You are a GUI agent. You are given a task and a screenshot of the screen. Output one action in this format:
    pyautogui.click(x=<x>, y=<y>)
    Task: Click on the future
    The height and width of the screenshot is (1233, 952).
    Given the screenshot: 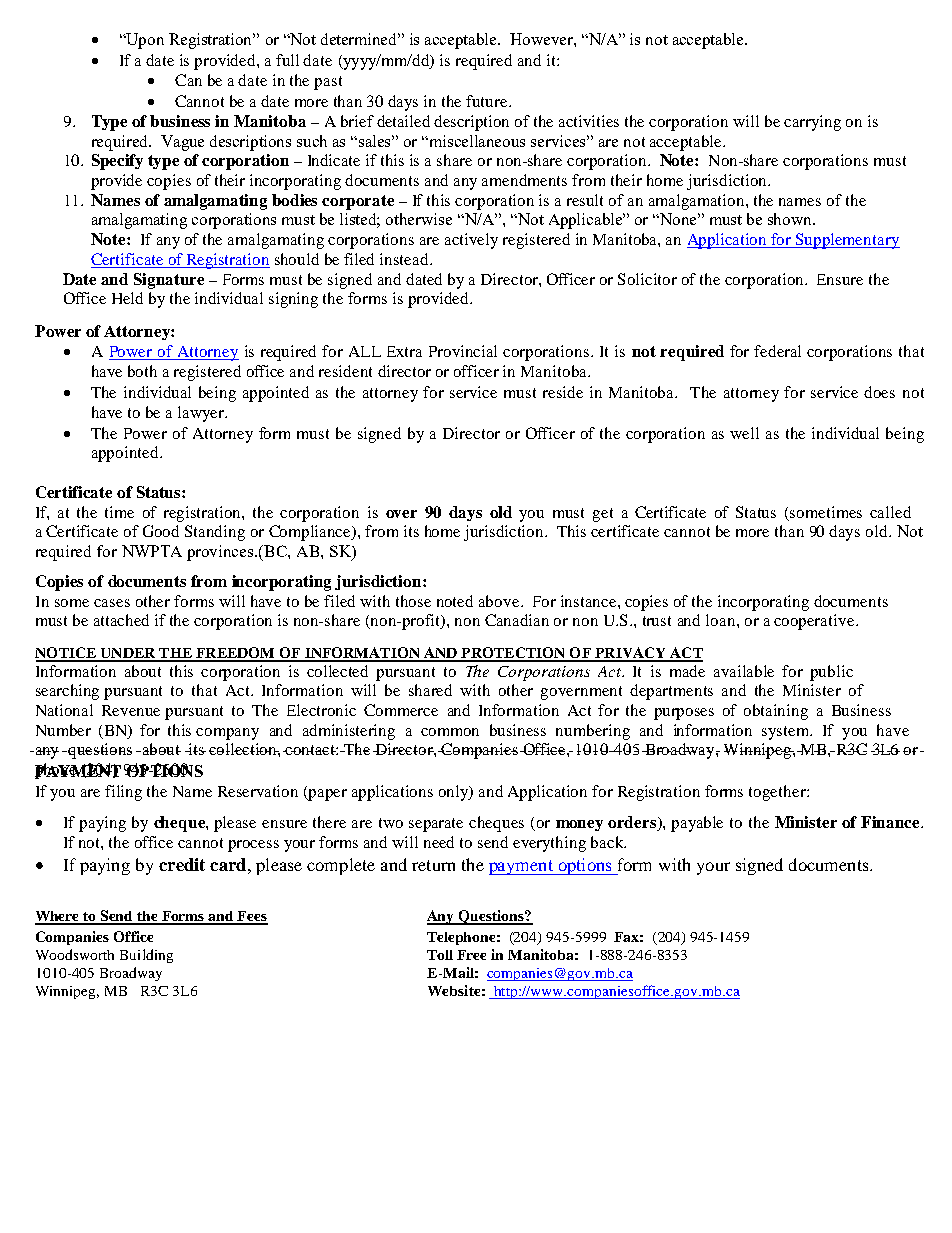 What is the action you would take?
    pyautogui.click(x=488, y=101)
